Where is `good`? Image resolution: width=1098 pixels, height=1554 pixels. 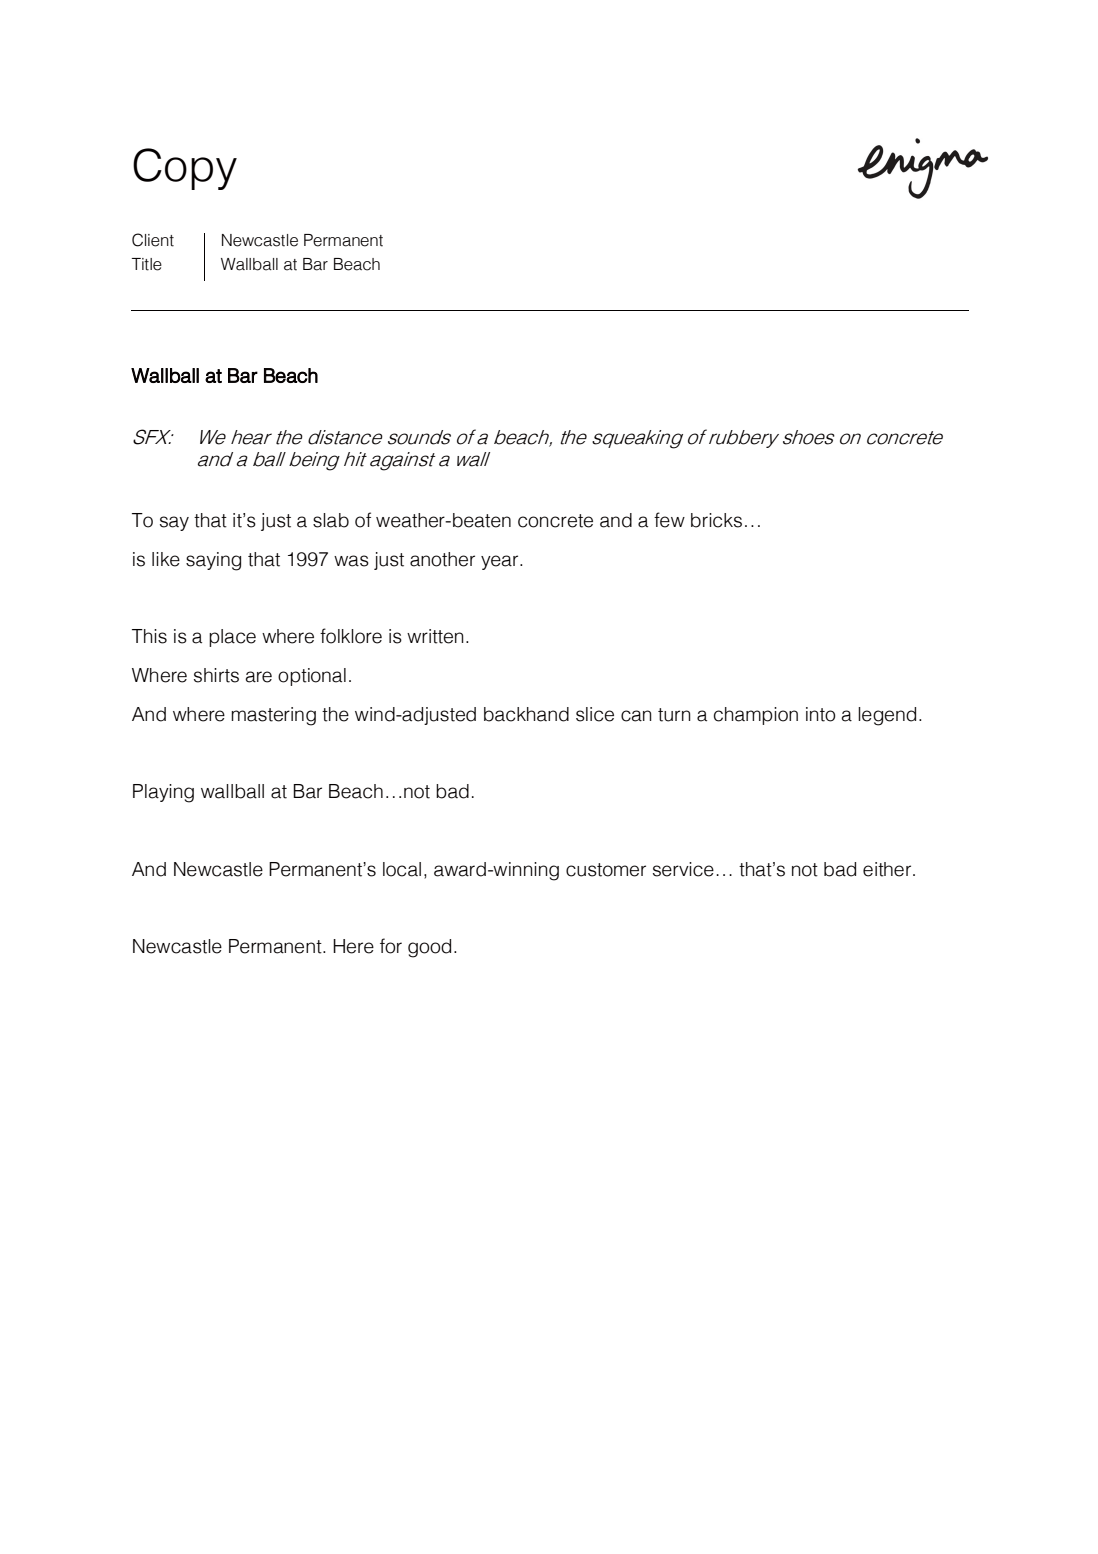
good is located at coordinates (429, 948).
